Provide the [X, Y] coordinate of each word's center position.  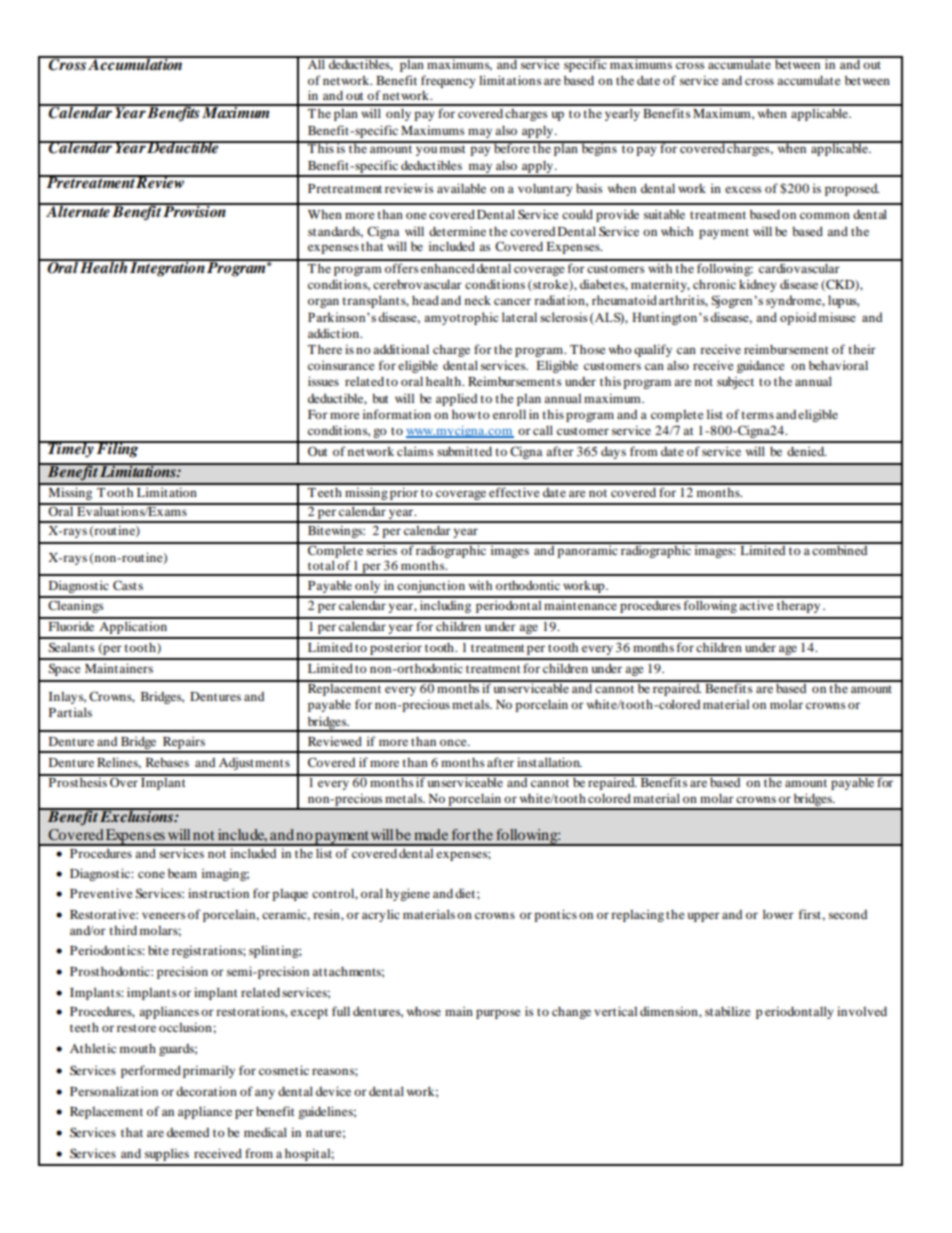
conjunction [431, 586]
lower [778, 914]
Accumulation [136, 63]
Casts [128, 585]
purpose [498, 1014]
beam [182, 873]
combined [840, 549]
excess [743, 189]
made [431, 834]
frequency [448, 81]
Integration [167, 268]
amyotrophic [461, 318]
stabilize [728, 1011]
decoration [206, 1091]
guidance [761, 366]
